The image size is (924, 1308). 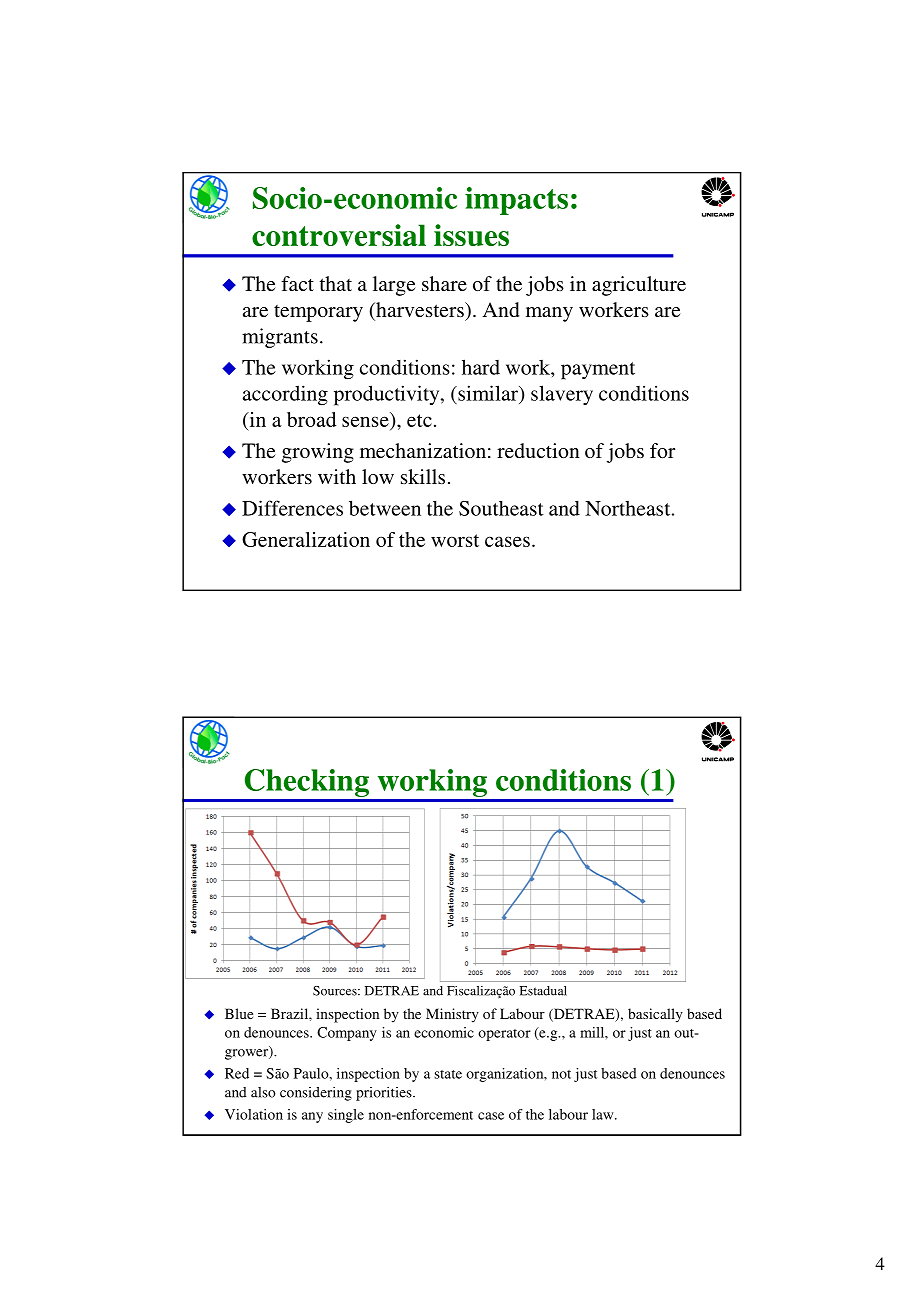 What do you see at coordinates (339, 235) in the screenshot?
I see `controversial` at bounding box center [339, 235].
